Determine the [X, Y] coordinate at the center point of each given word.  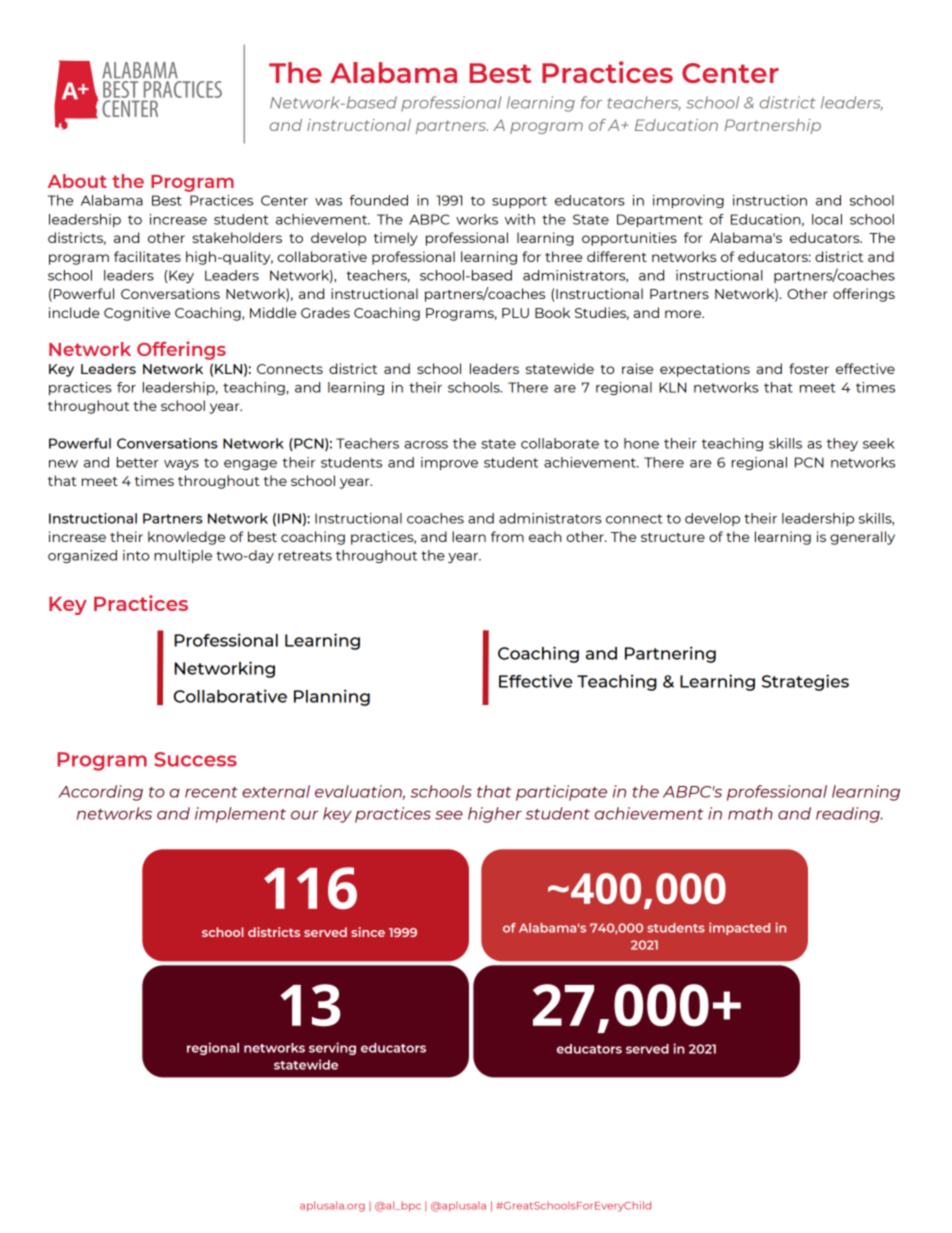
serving [332, 1048]
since [368, 932]
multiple [183, 556]
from [507, 536]
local [827, 219]
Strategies [805, 682]
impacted [739, 928]
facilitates [147, 256]
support [519, 202]
